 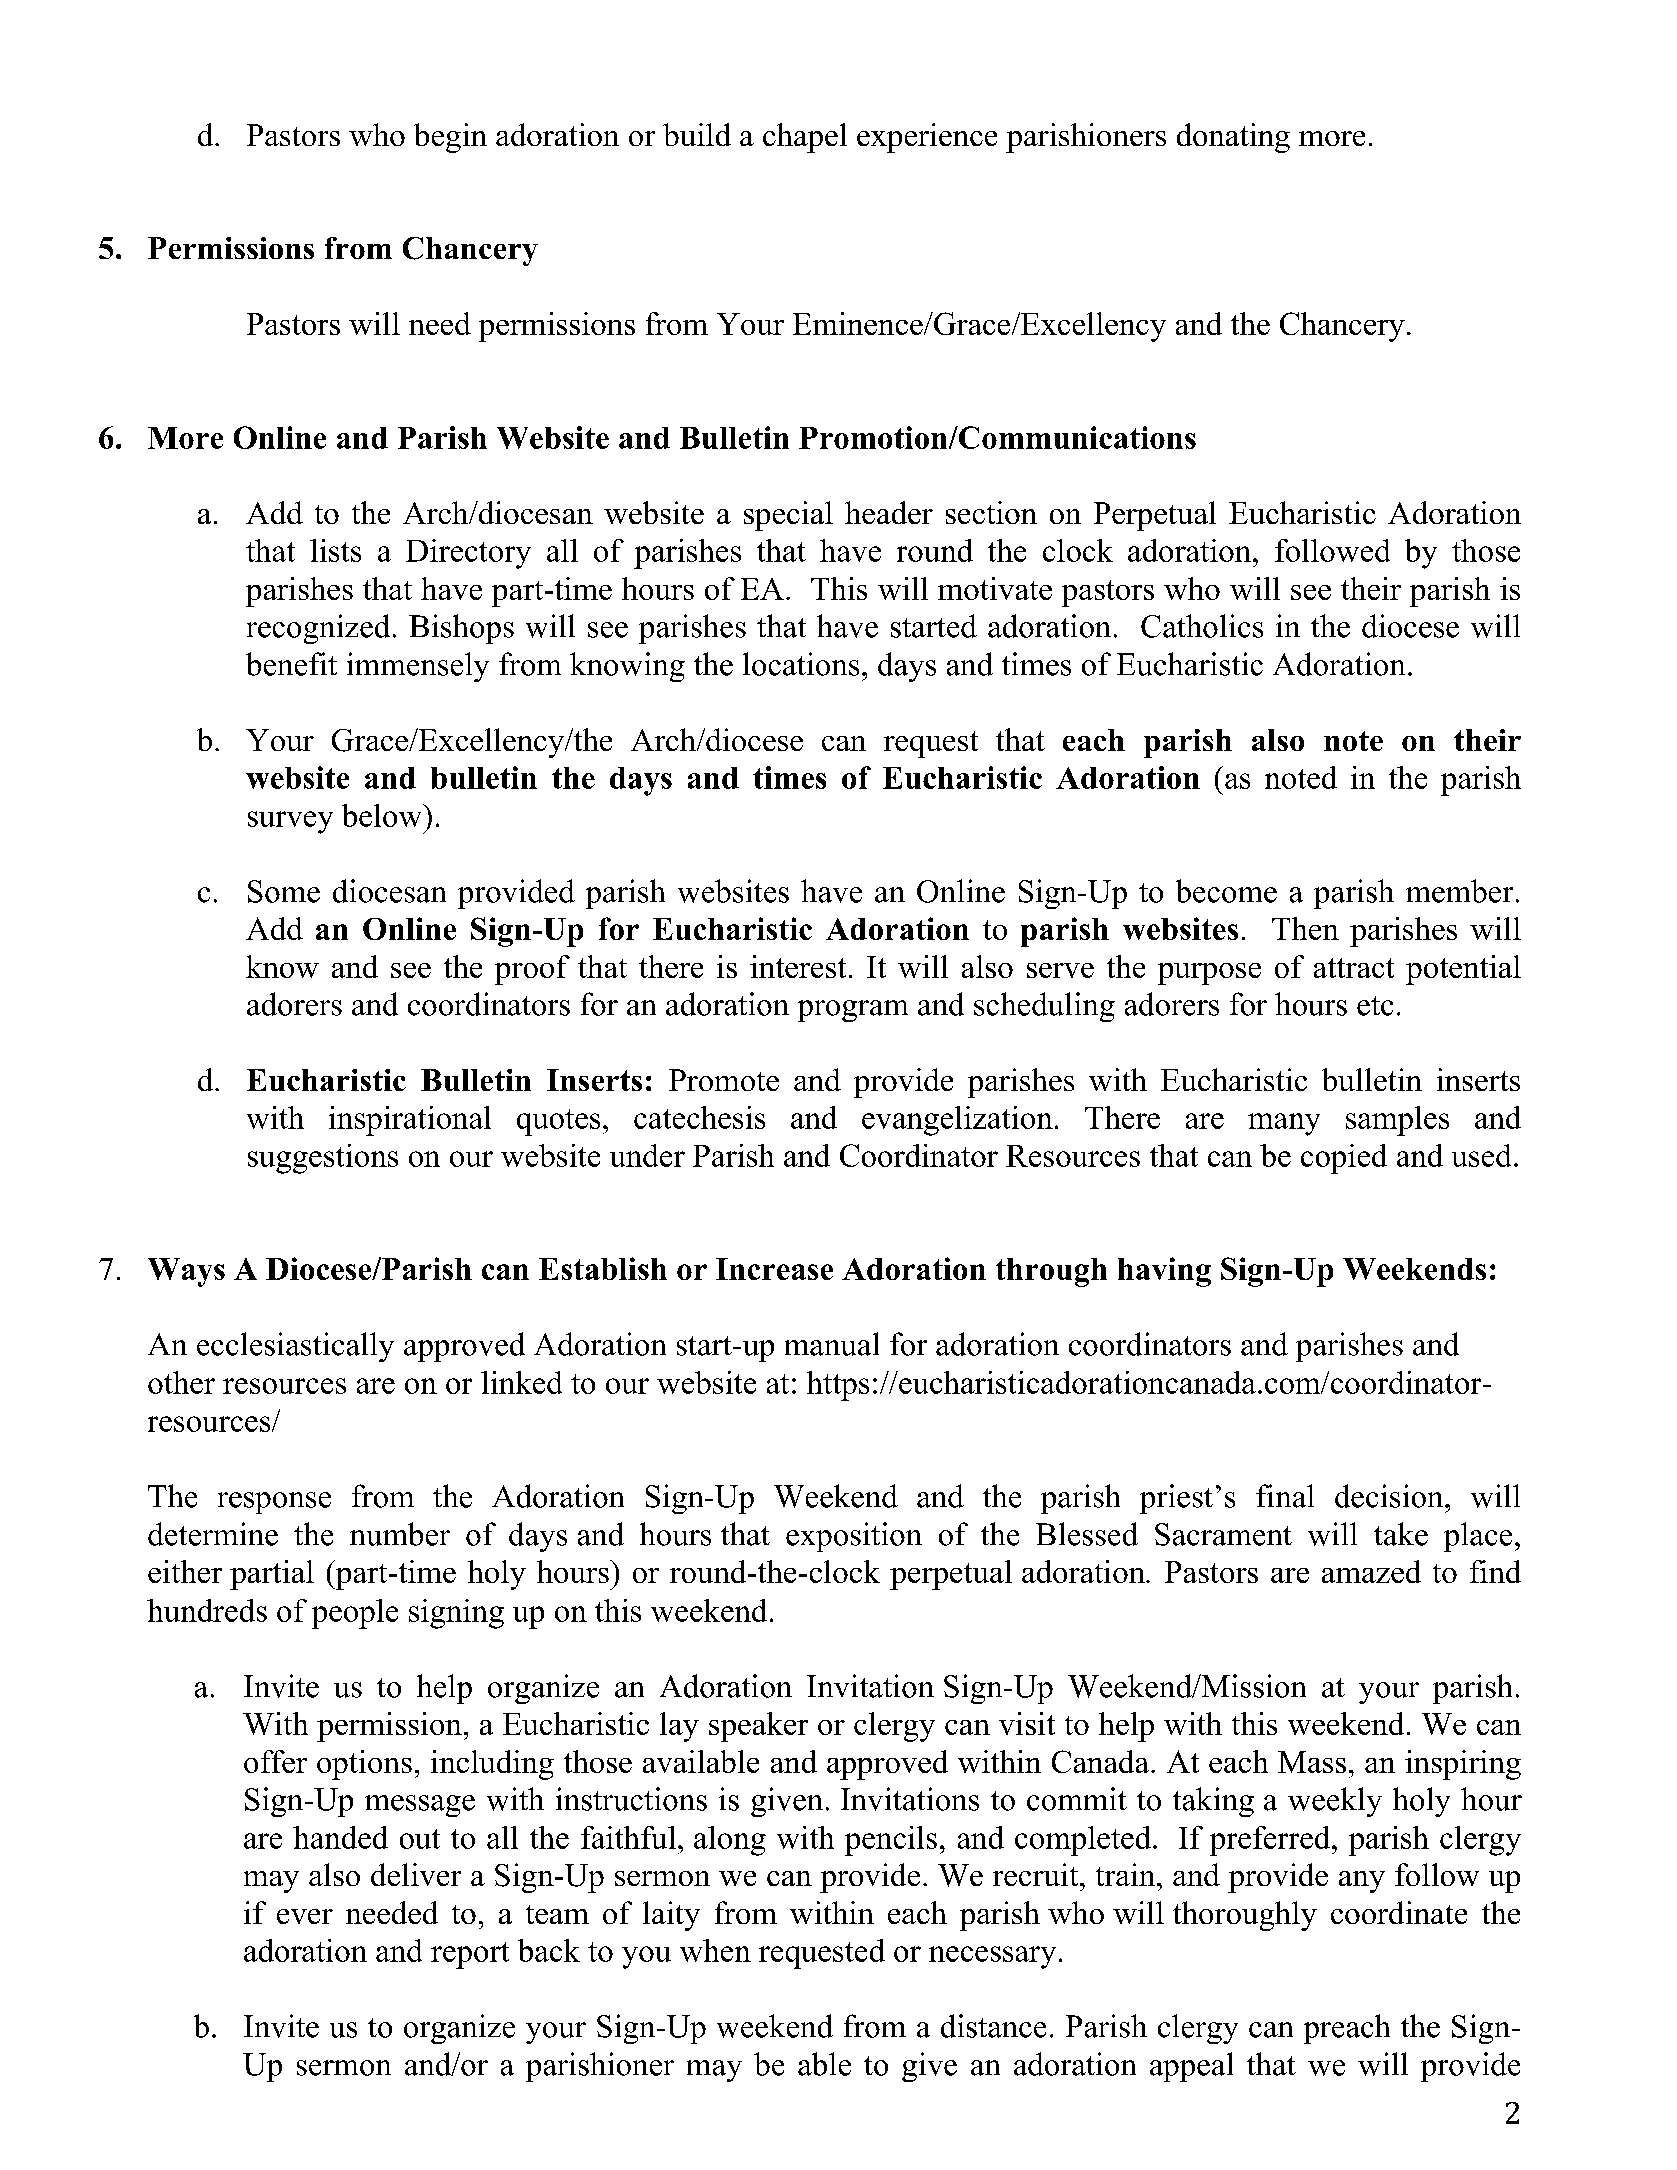 What do you see at coordinates (305, 1916) in the document?
I see `ever` at bounding box center [305, 1916].
